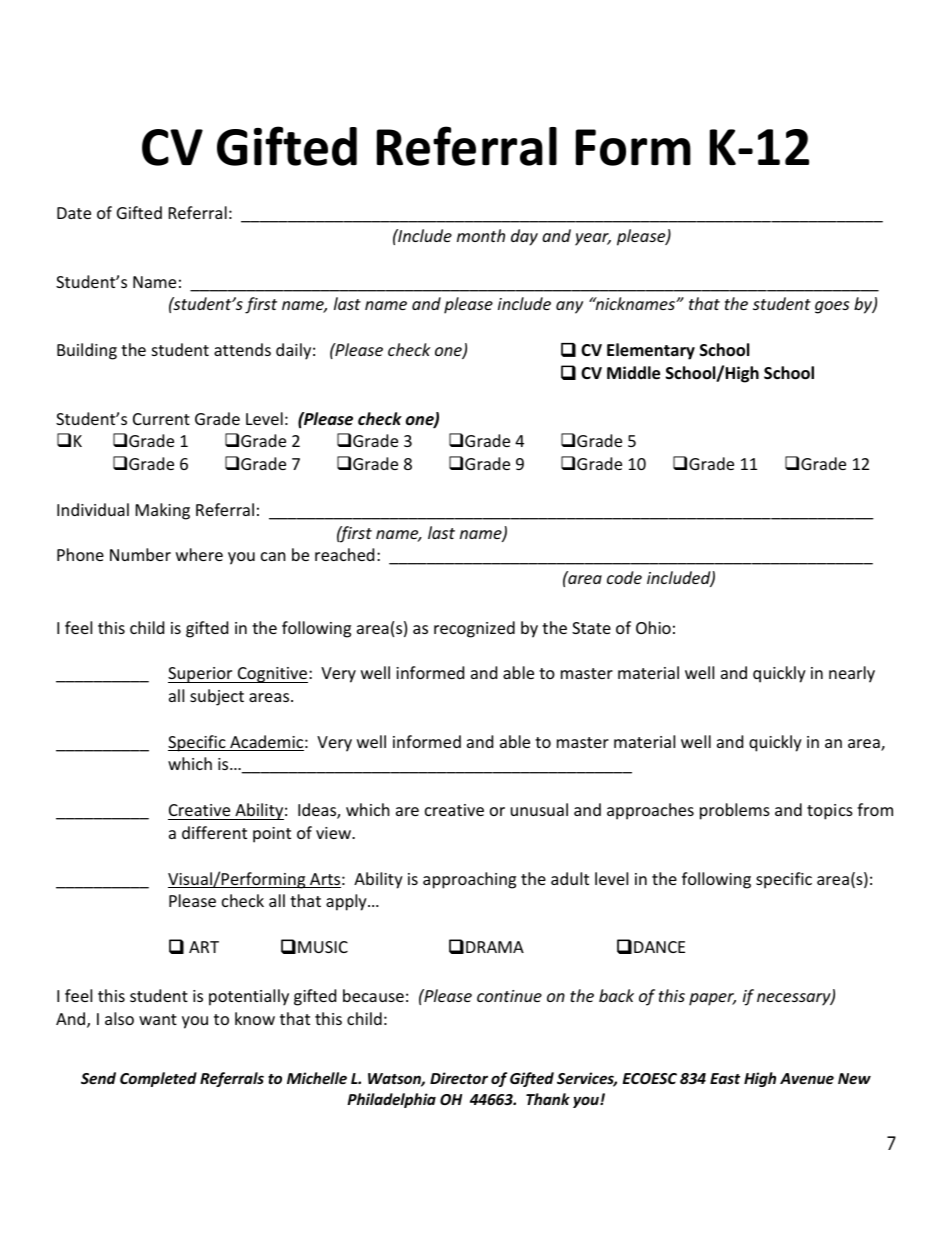 This screenshot has width=952, height=1233. I want to click on Completed, so click(158, 1079).
